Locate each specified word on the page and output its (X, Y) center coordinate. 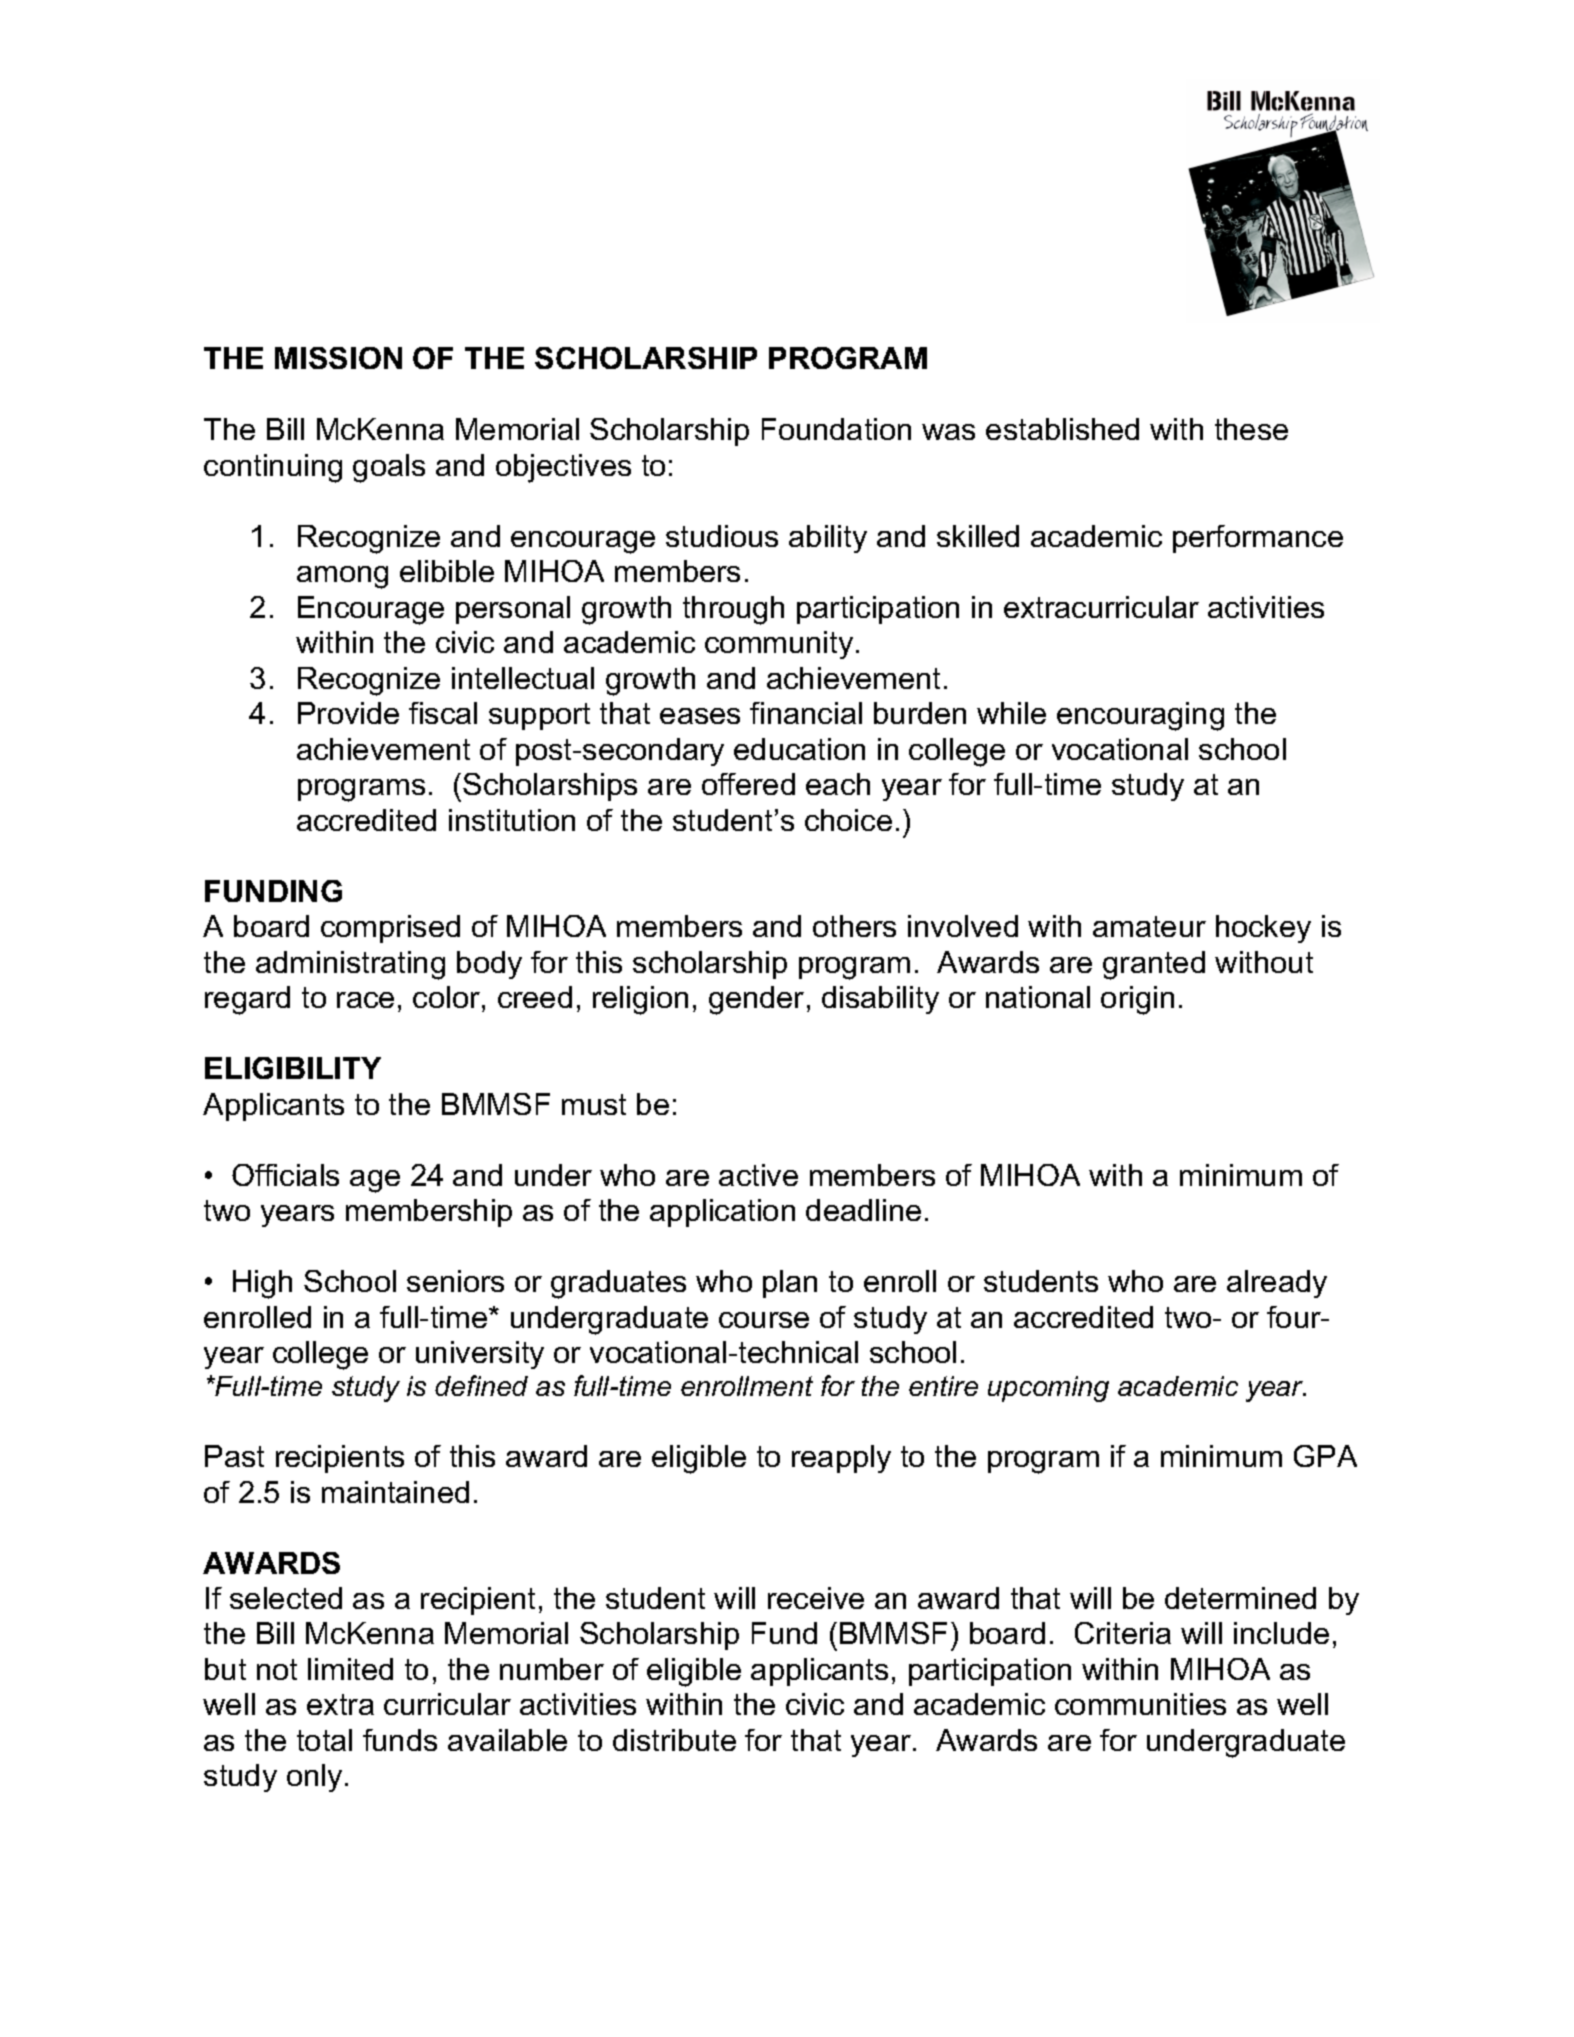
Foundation (836, 429)
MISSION (338, 358)
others (854, 926)
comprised (390, 929)
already (1277, 1284)
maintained (395, 1492)
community (779, 645)
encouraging (1140, 716)
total (324, 1740)
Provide (348, 713)
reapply (841, 1459)
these (1251, 429)
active (758, 1175)
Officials (285, 1175)
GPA (1325, 1456)
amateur (1149, 926)
